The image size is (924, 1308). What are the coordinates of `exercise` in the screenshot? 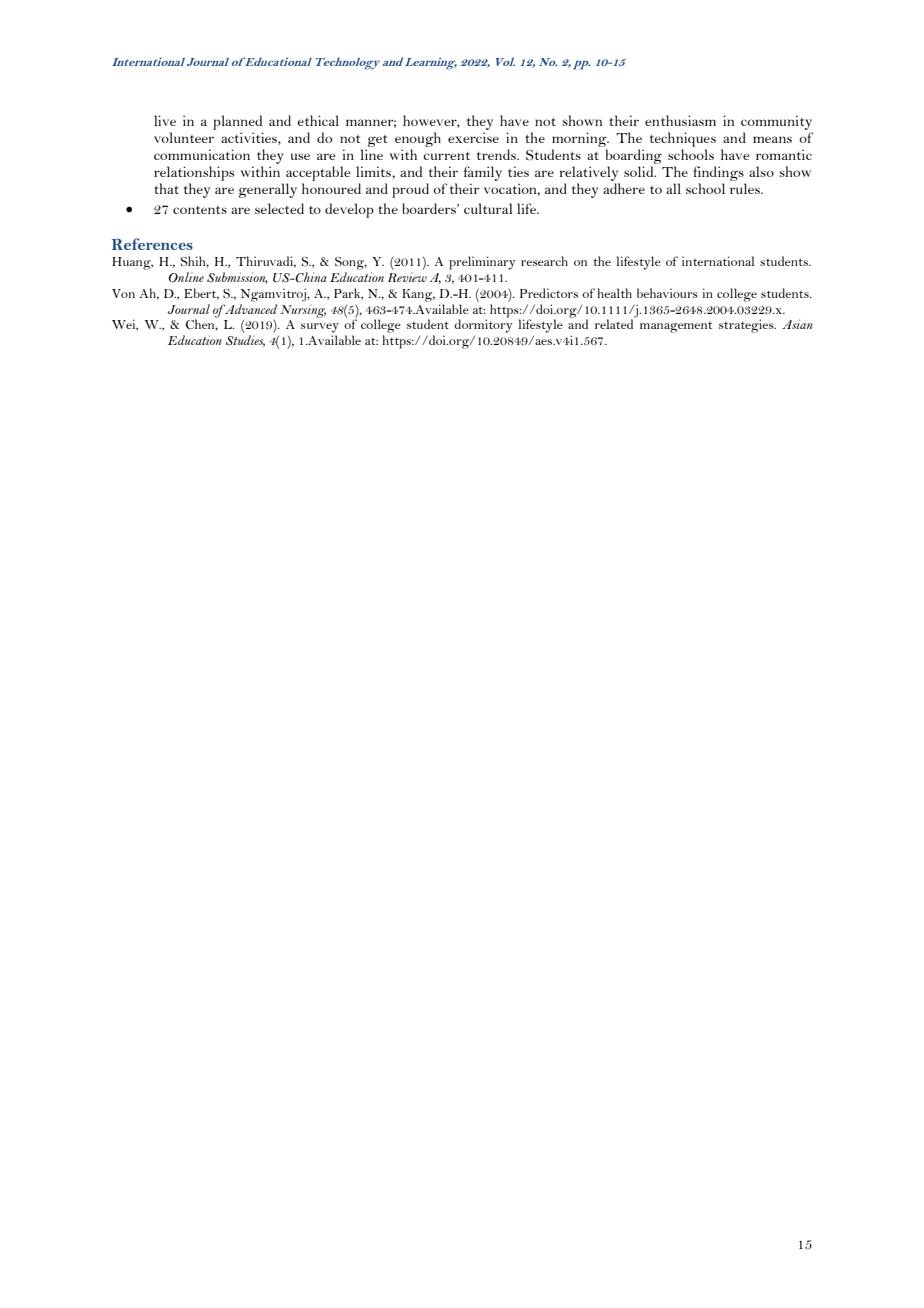 It's located at (473, 137).
